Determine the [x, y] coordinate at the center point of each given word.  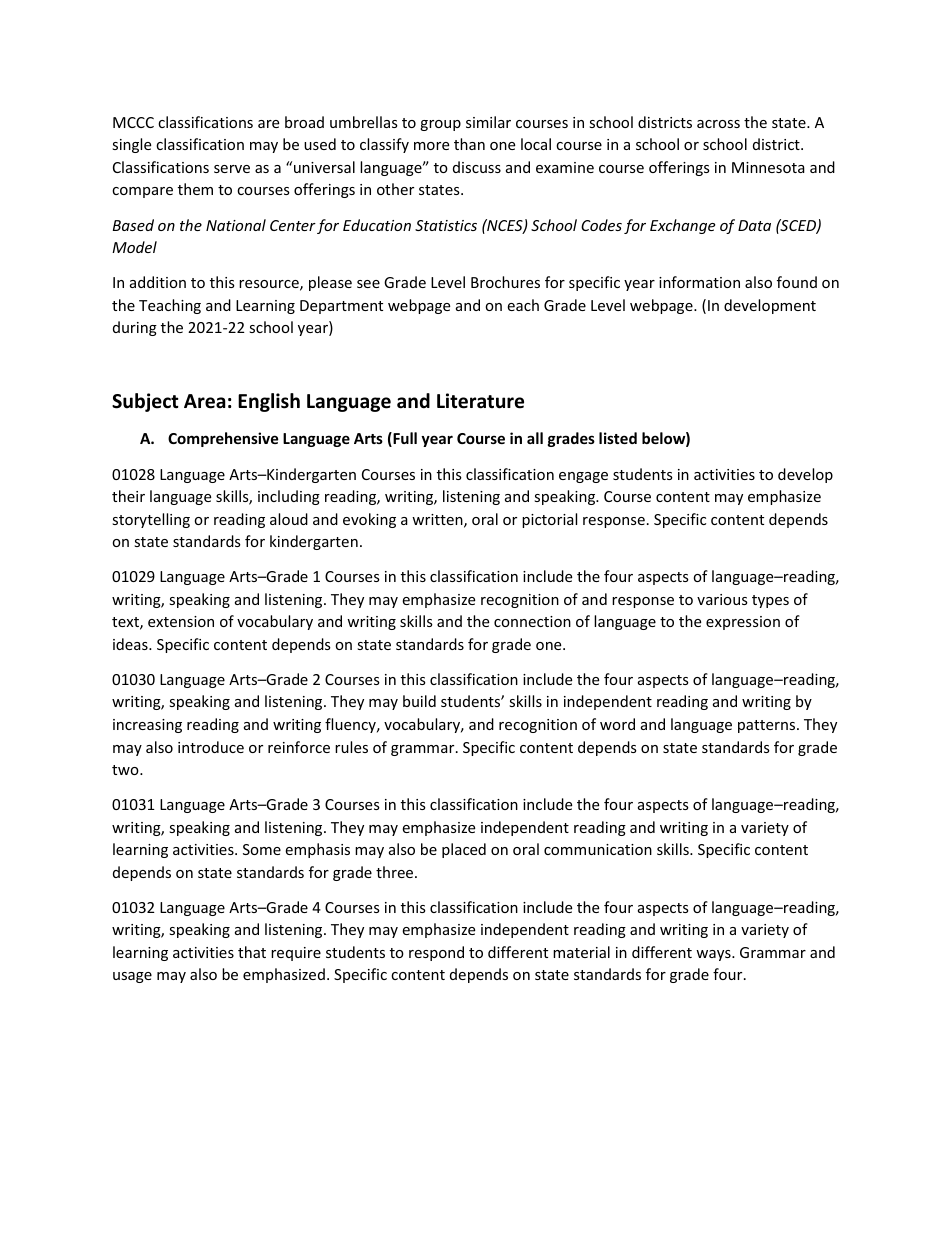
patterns [768, 726]
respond [436, 953]
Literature [480, 401]
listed [618, 438]
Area [205, 401]
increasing [147, 726]
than [469, 144]
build [419, 701]
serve [232, 169]
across [718, 124]
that [252, 952]
